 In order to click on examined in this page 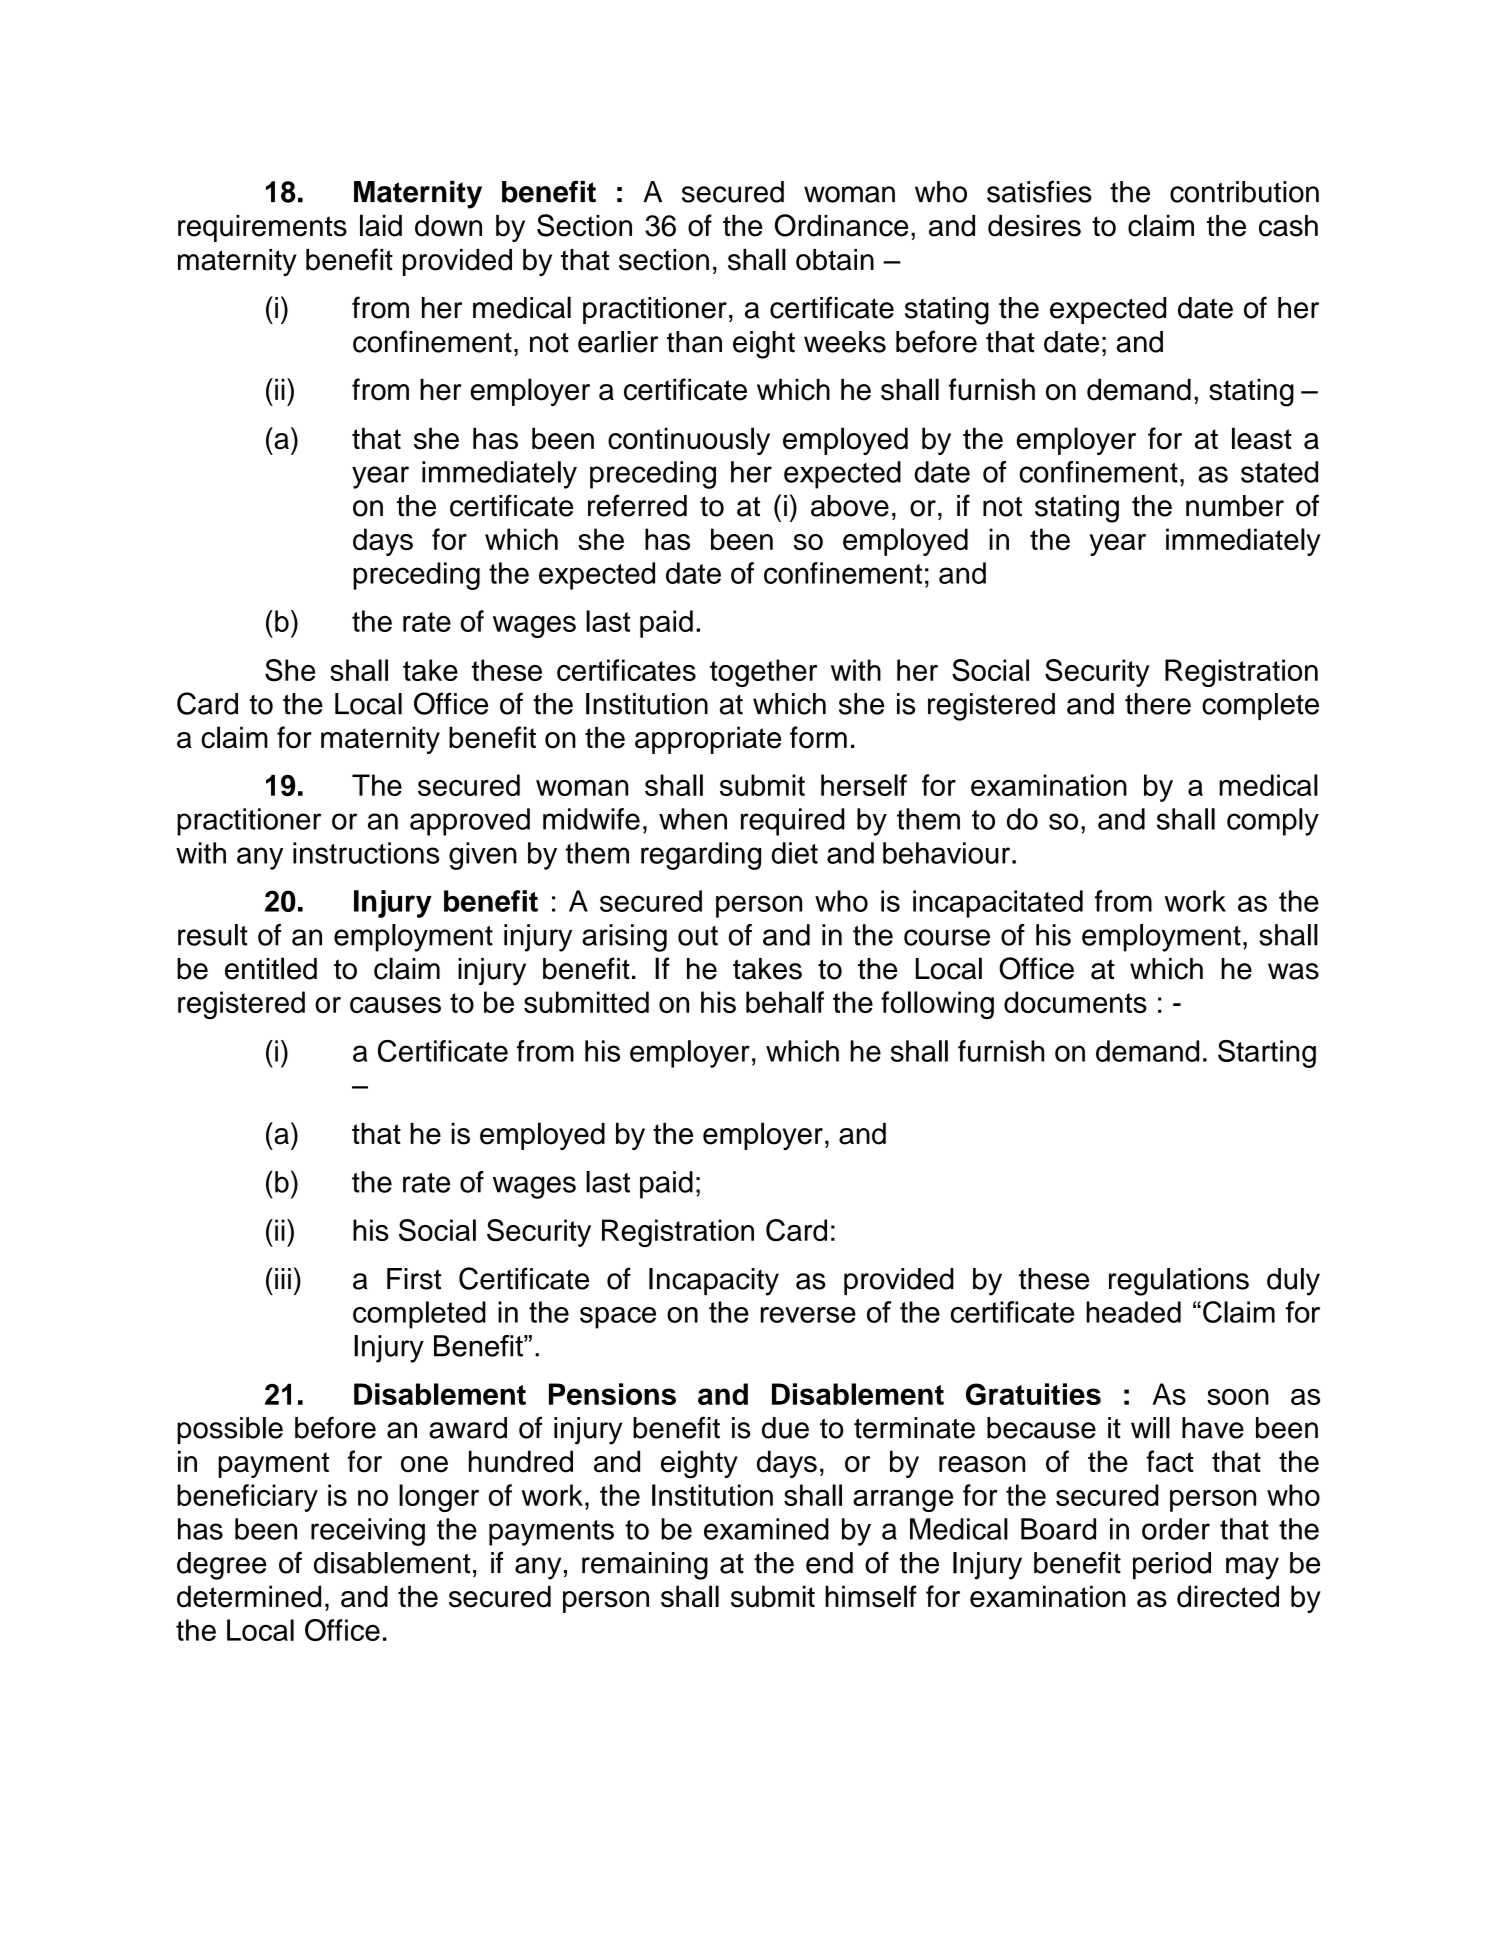, I will do `click(766, 1529)`.
